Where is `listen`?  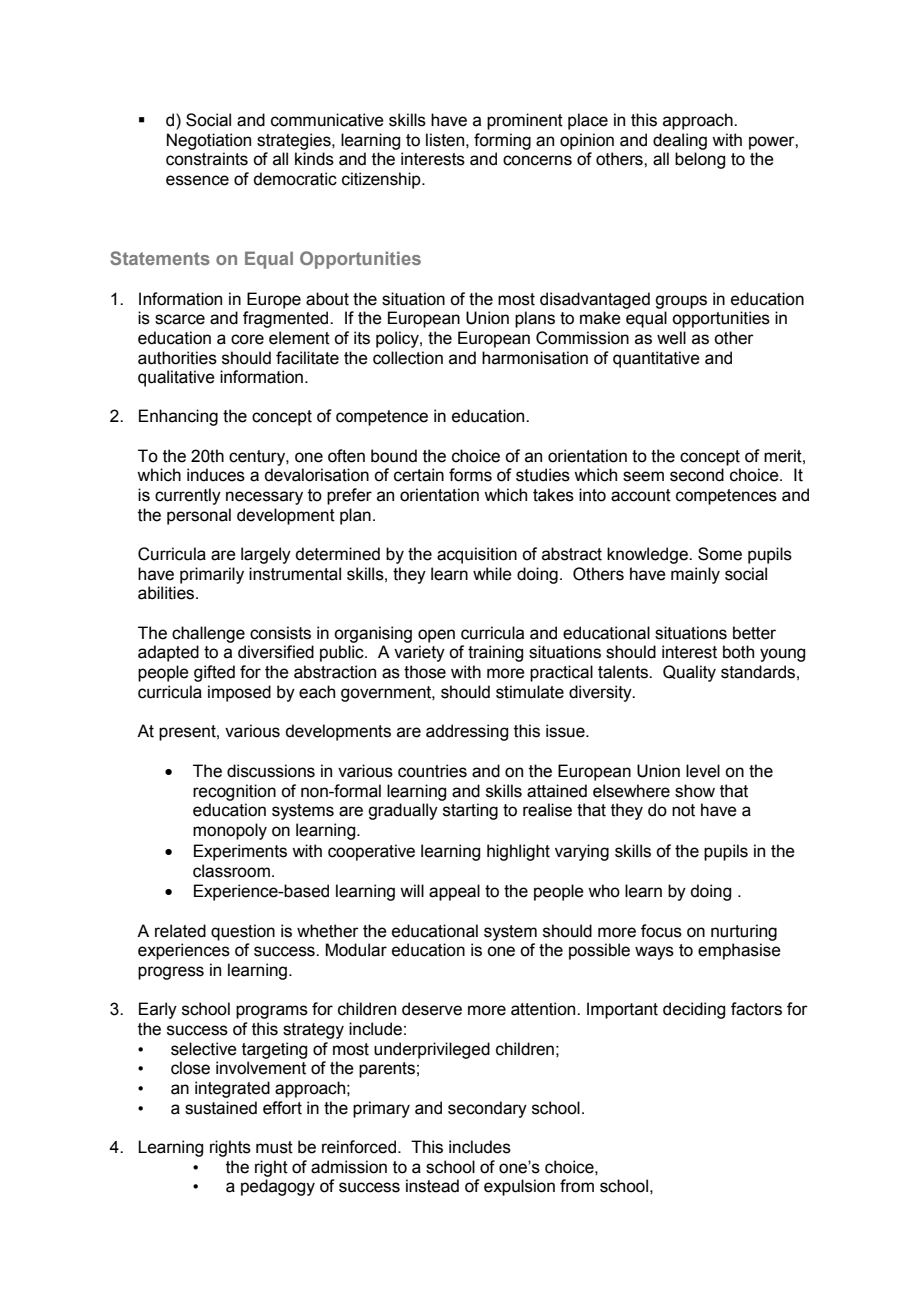
listen is located at coordinates (445, 140).
